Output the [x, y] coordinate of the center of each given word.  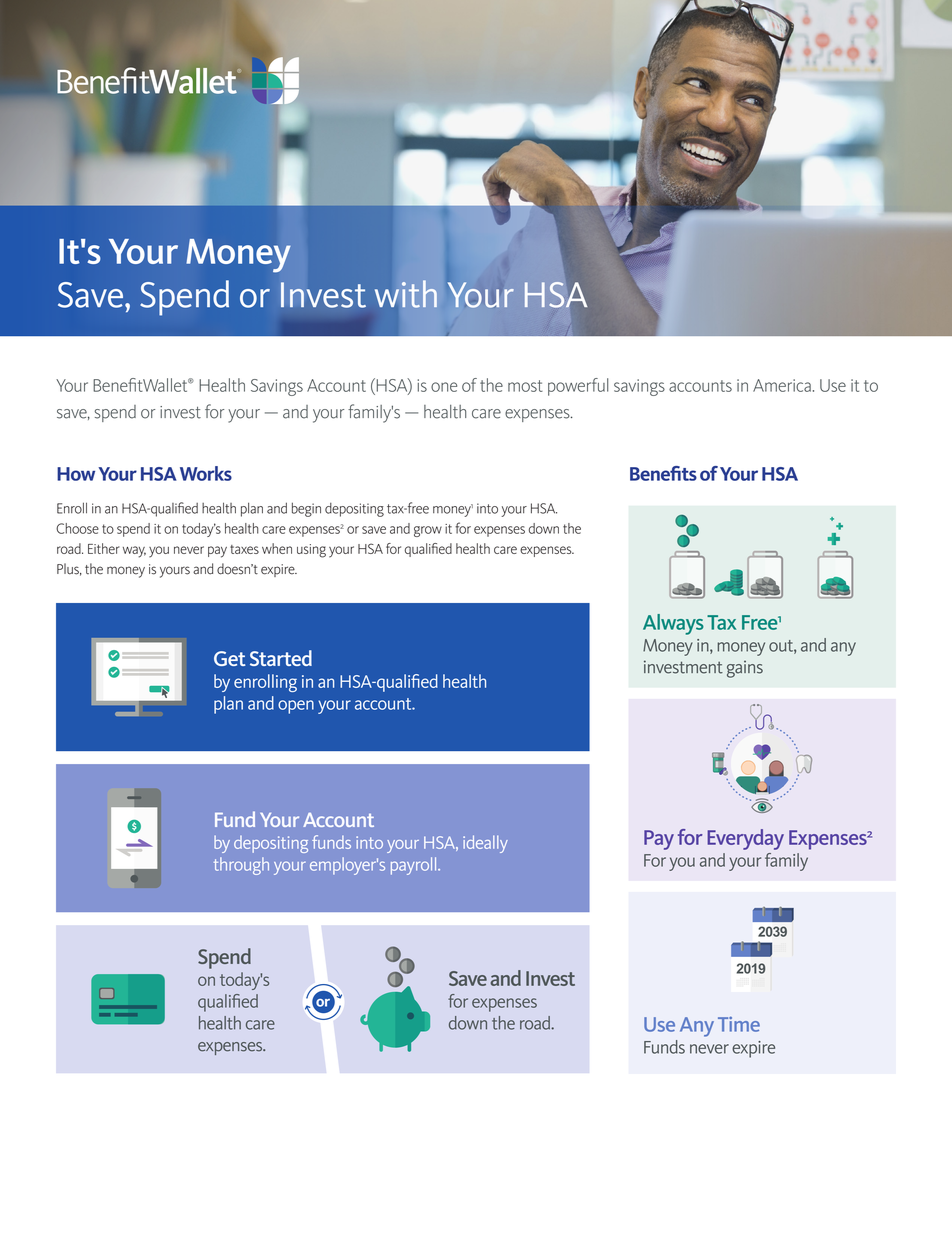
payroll [415, 866]
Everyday [745, 839]
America [782, 385]
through [241, 866]
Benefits [663, 473]
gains [745, 669]
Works [206, 473]
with [406, 294]
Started [281, 658]
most [525, 386]
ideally [485, 844]
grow [428, 531]
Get [230, 658]
